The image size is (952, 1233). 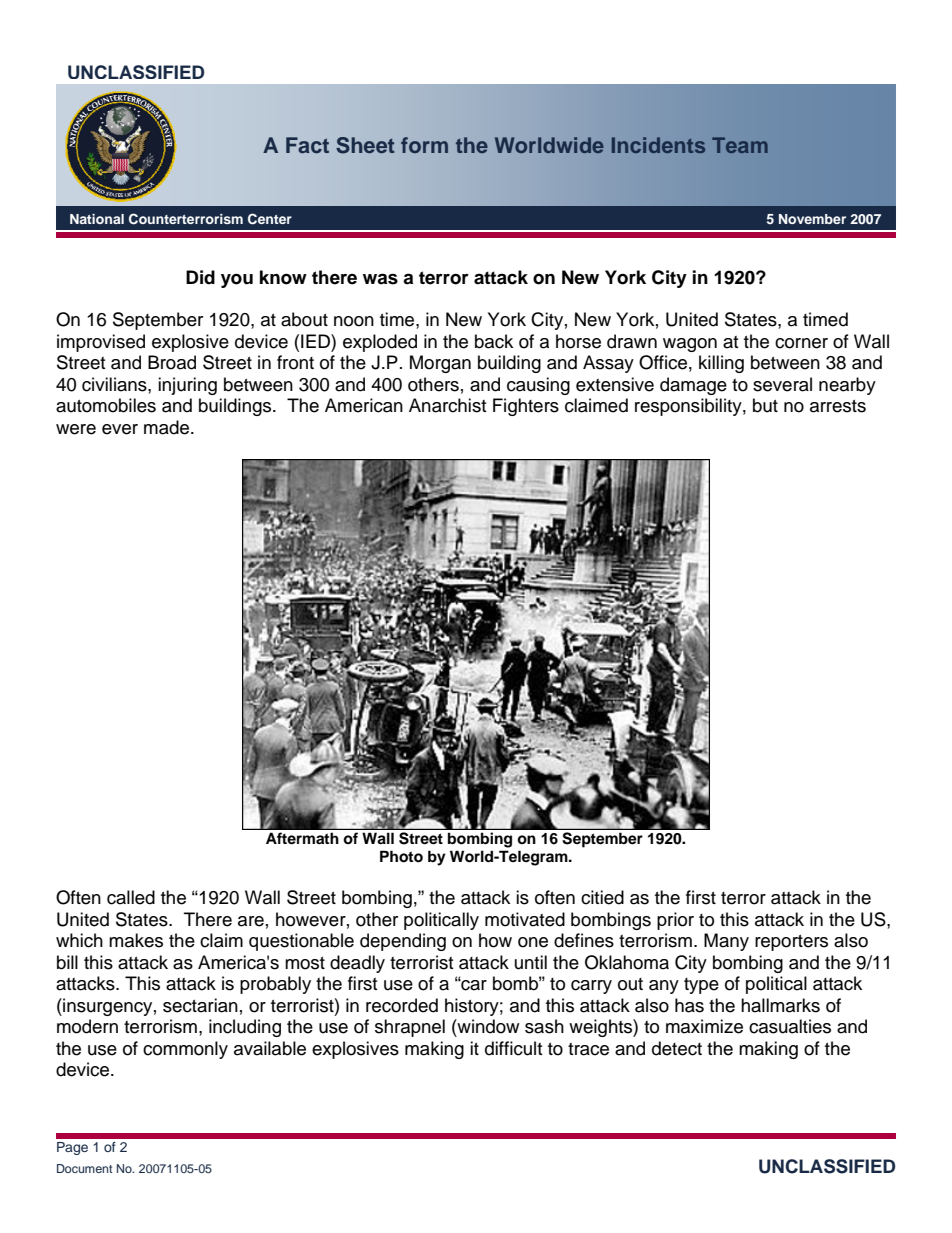 I want to click on Team, so click(x=740, y=145).
